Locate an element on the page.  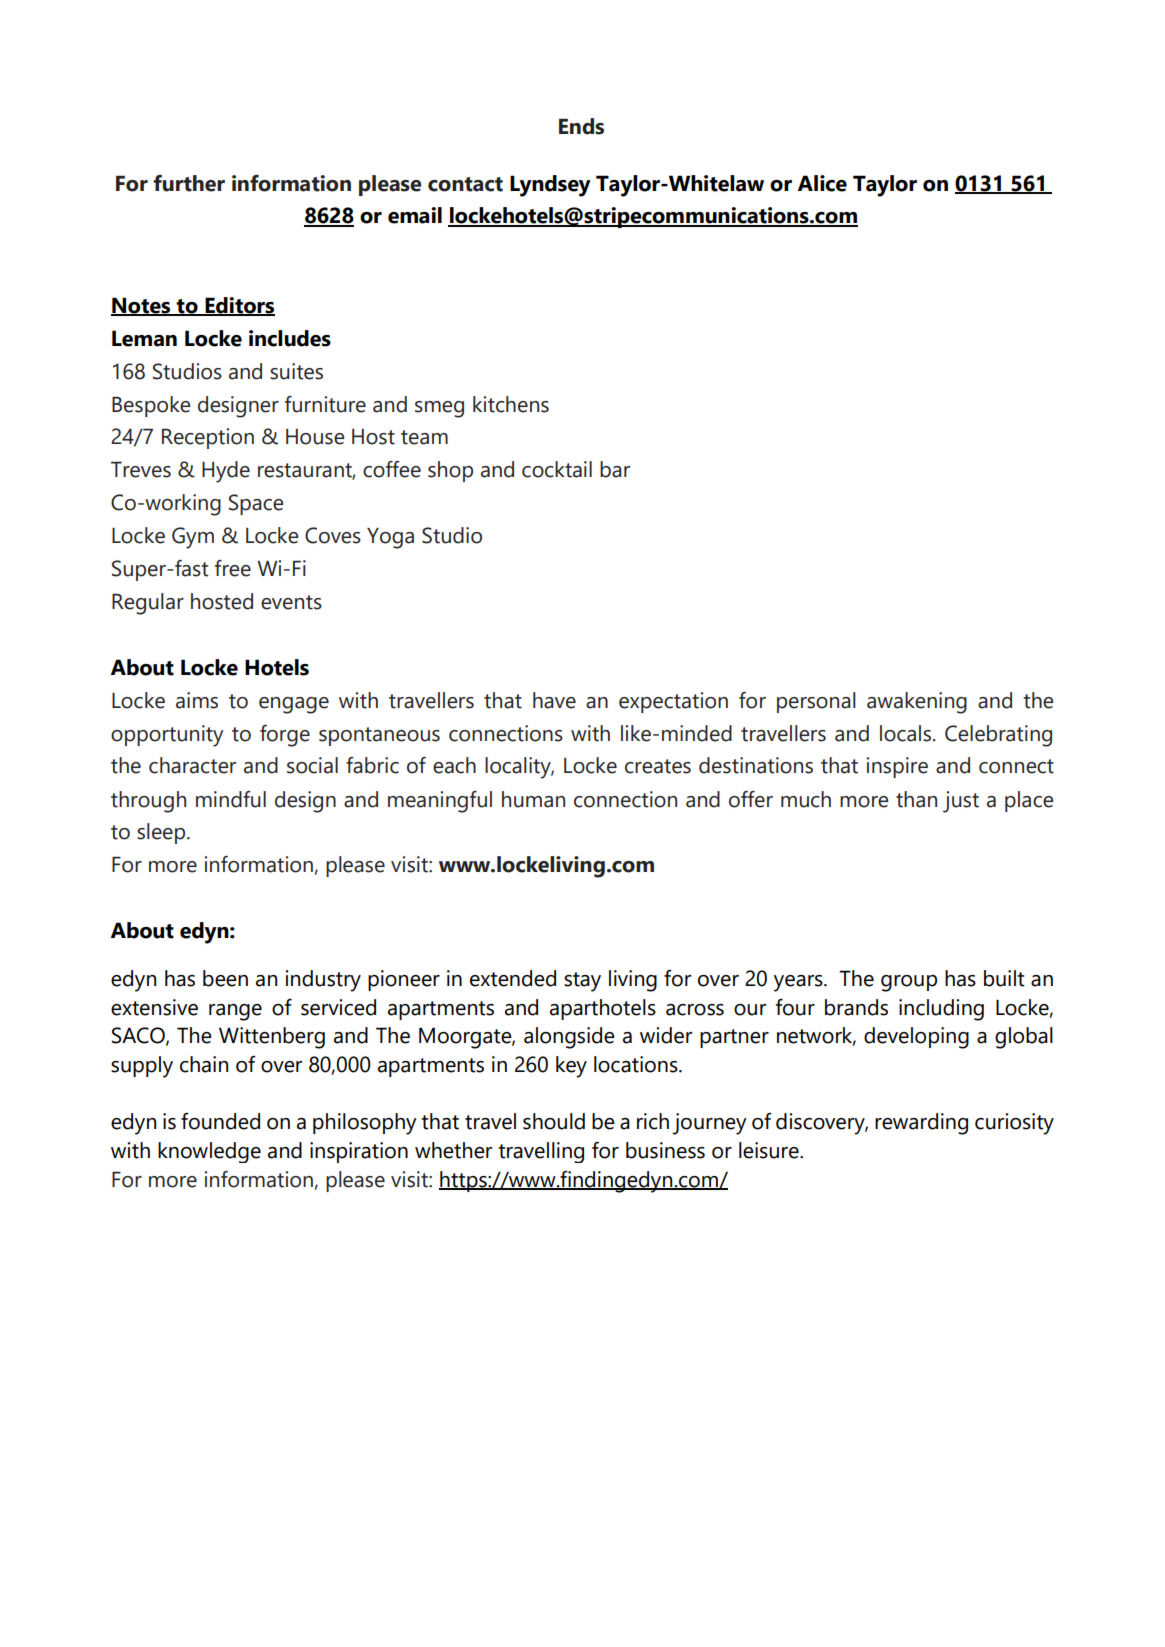
Ends is located at coordinates (581, 126).
